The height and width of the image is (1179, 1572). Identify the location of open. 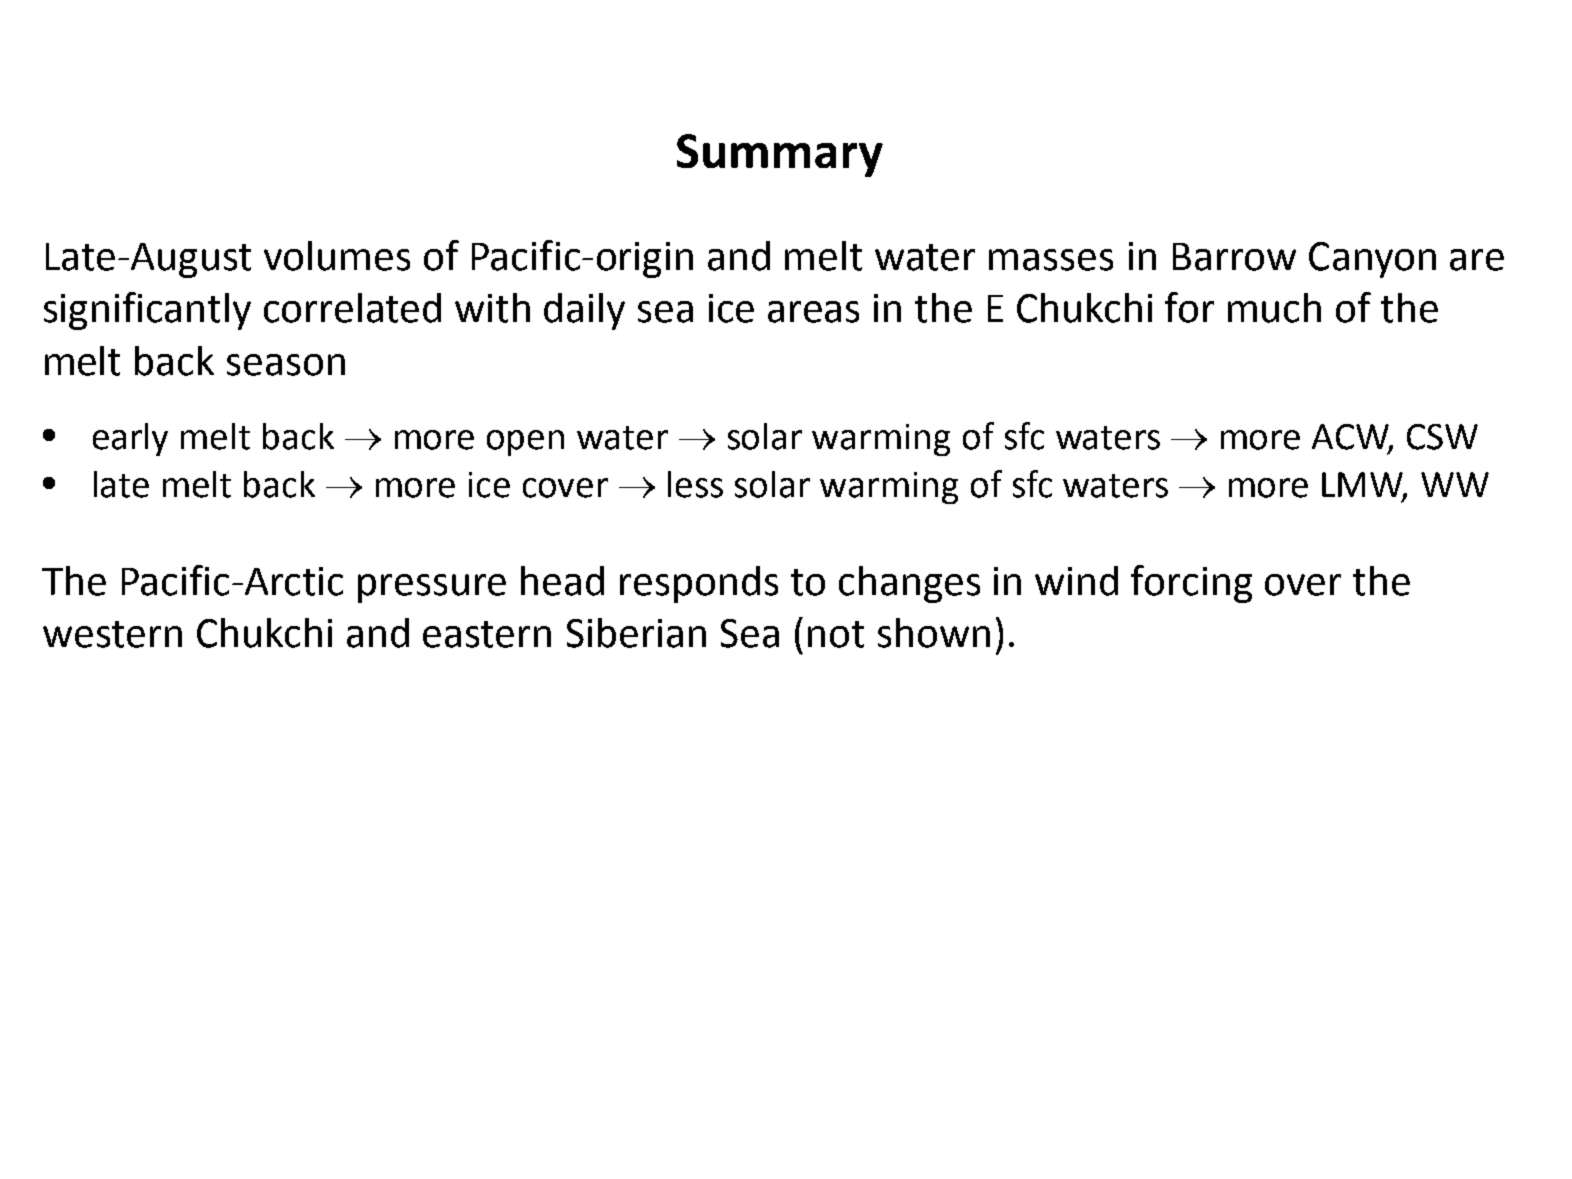
(525, 443).
